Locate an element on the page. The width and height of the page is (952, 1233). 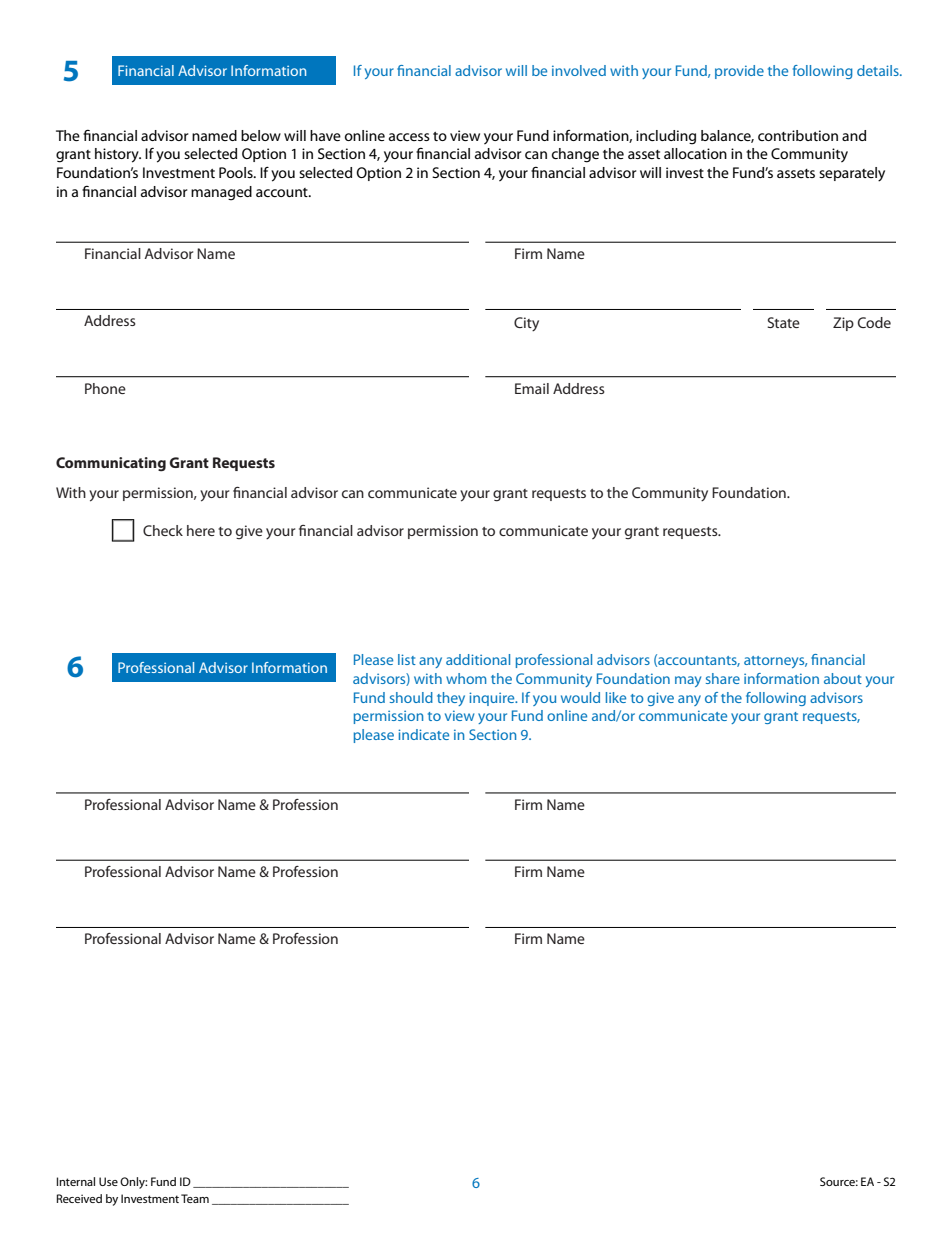
Check is located at coordinates (163, 530).
